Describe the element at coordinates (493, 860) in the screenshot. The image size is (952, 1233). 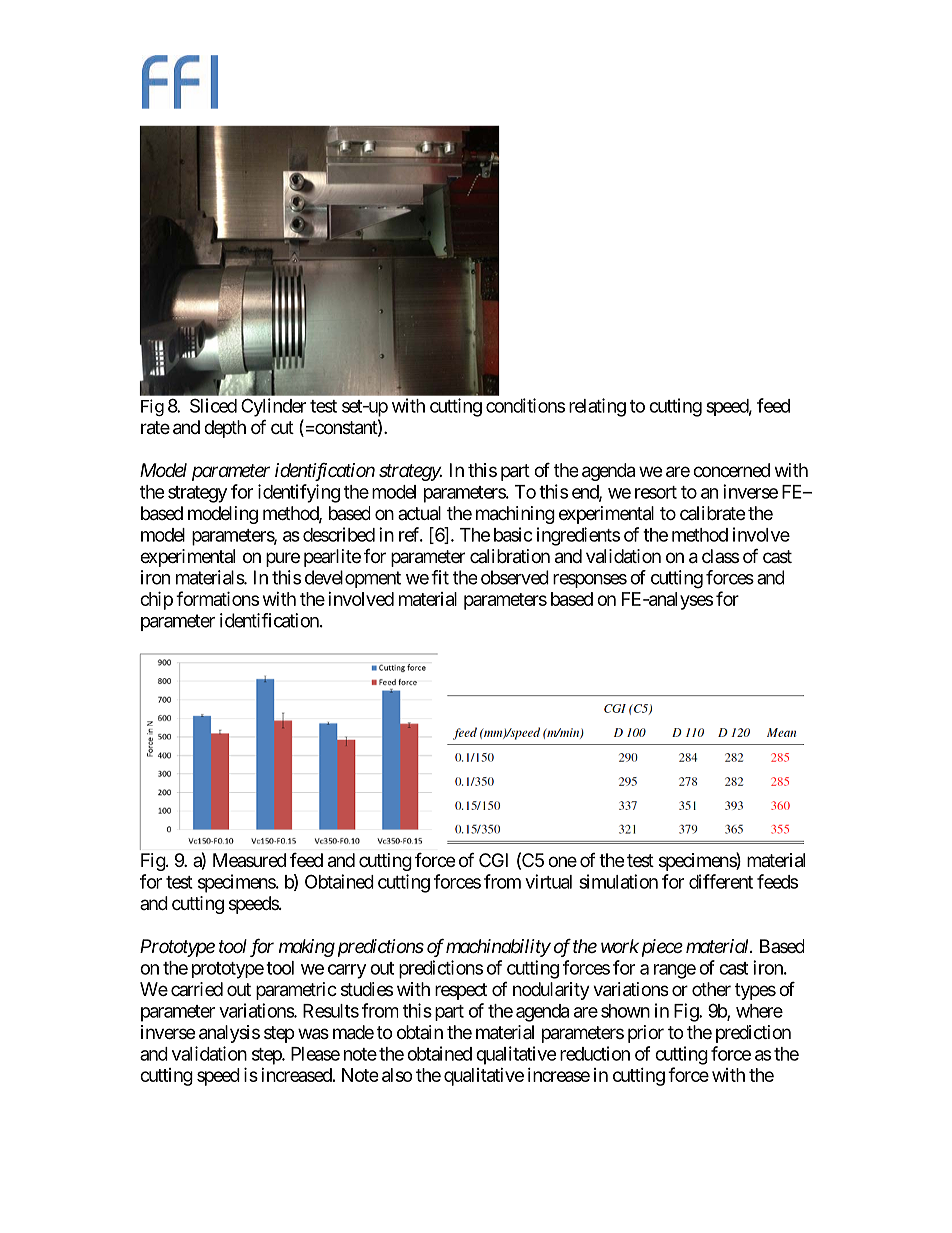
I see `CGI` at that location.
